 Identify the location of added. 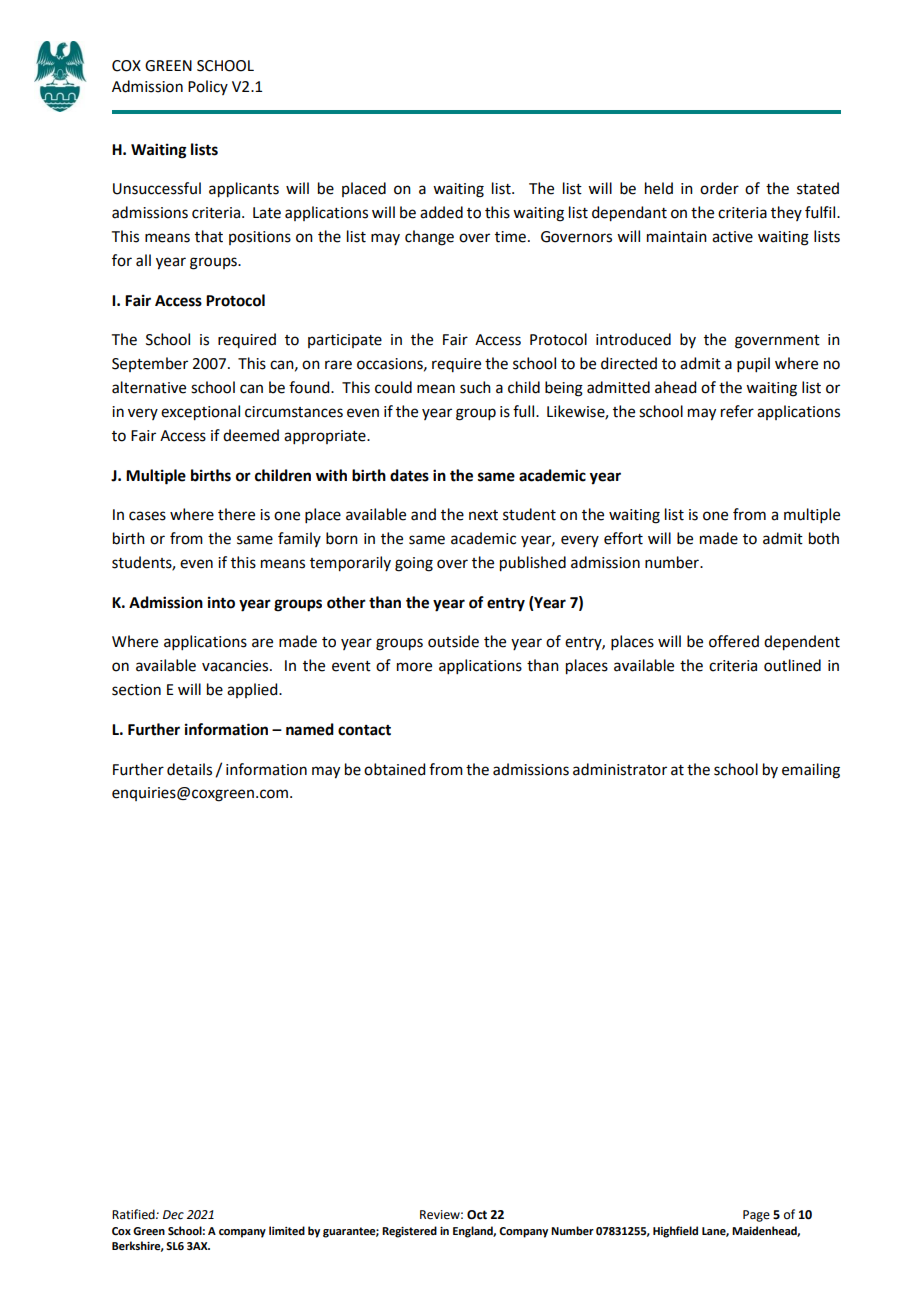
(441, 212).
